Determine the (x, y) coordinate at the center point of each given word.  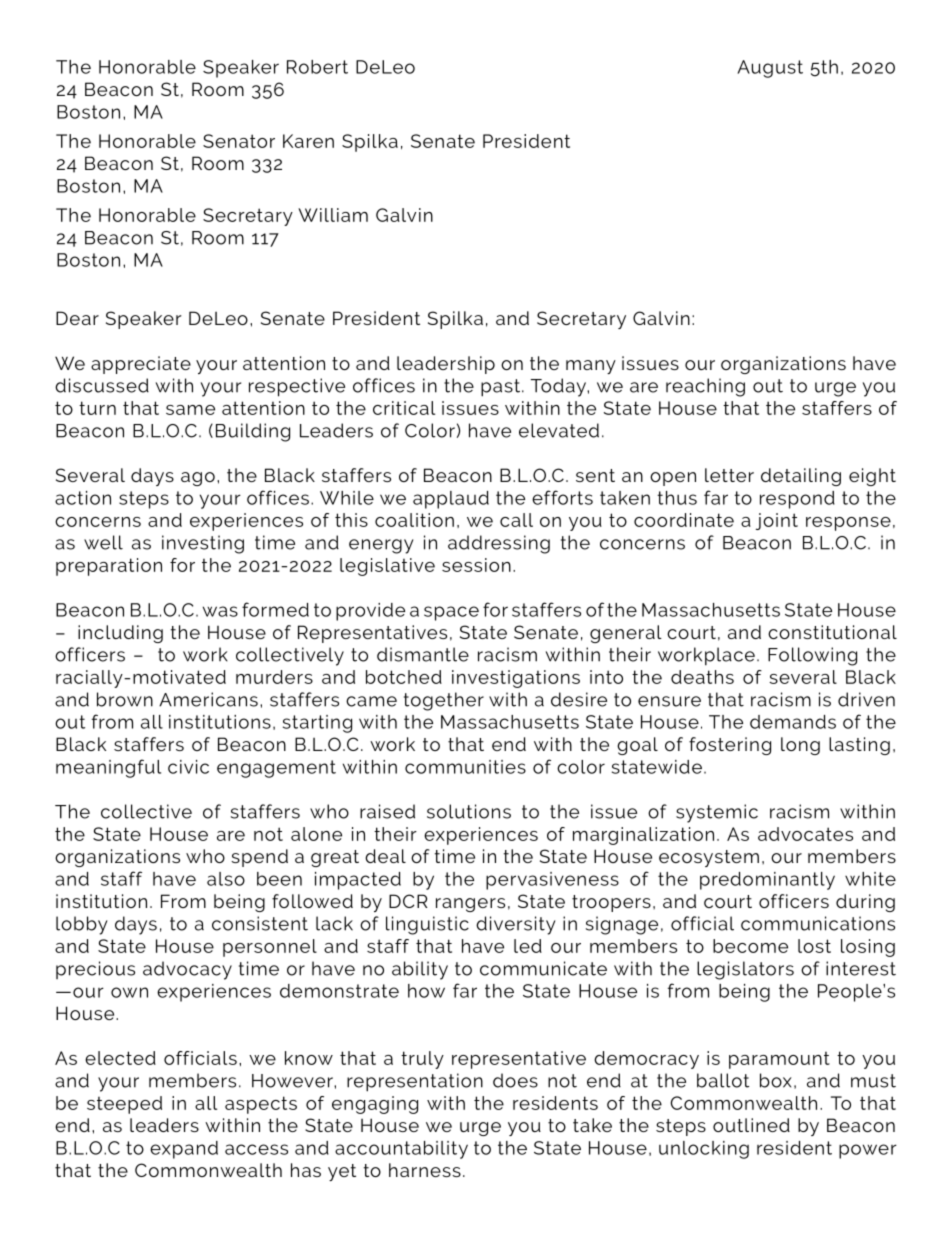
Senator (239, 141)
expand (184, 1150)
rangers (470, 905)
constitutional (832, 632)
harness (425, 1170)
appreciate (141, 365)
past (500, 388)
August (770, 69)
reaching (705, 387)
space (451, 613)
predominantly (767, 881)
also (226, 879)
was (220, 611)
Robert (317, 67)
